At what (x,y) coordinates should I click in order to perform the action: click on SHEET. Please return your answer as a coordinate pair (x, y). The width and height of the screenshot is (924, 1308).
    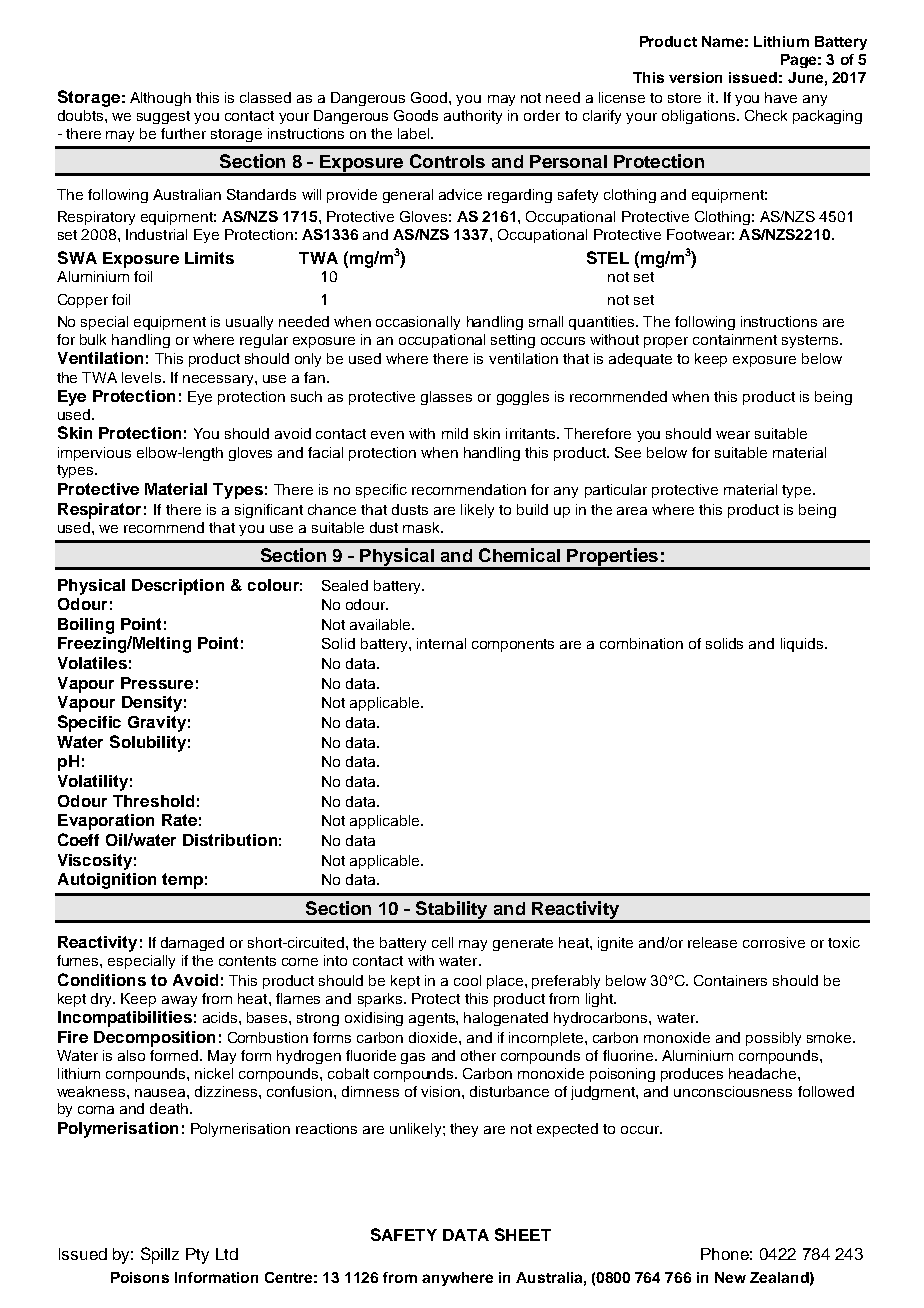
    Looking at the image, I should click on (523, 1234).
